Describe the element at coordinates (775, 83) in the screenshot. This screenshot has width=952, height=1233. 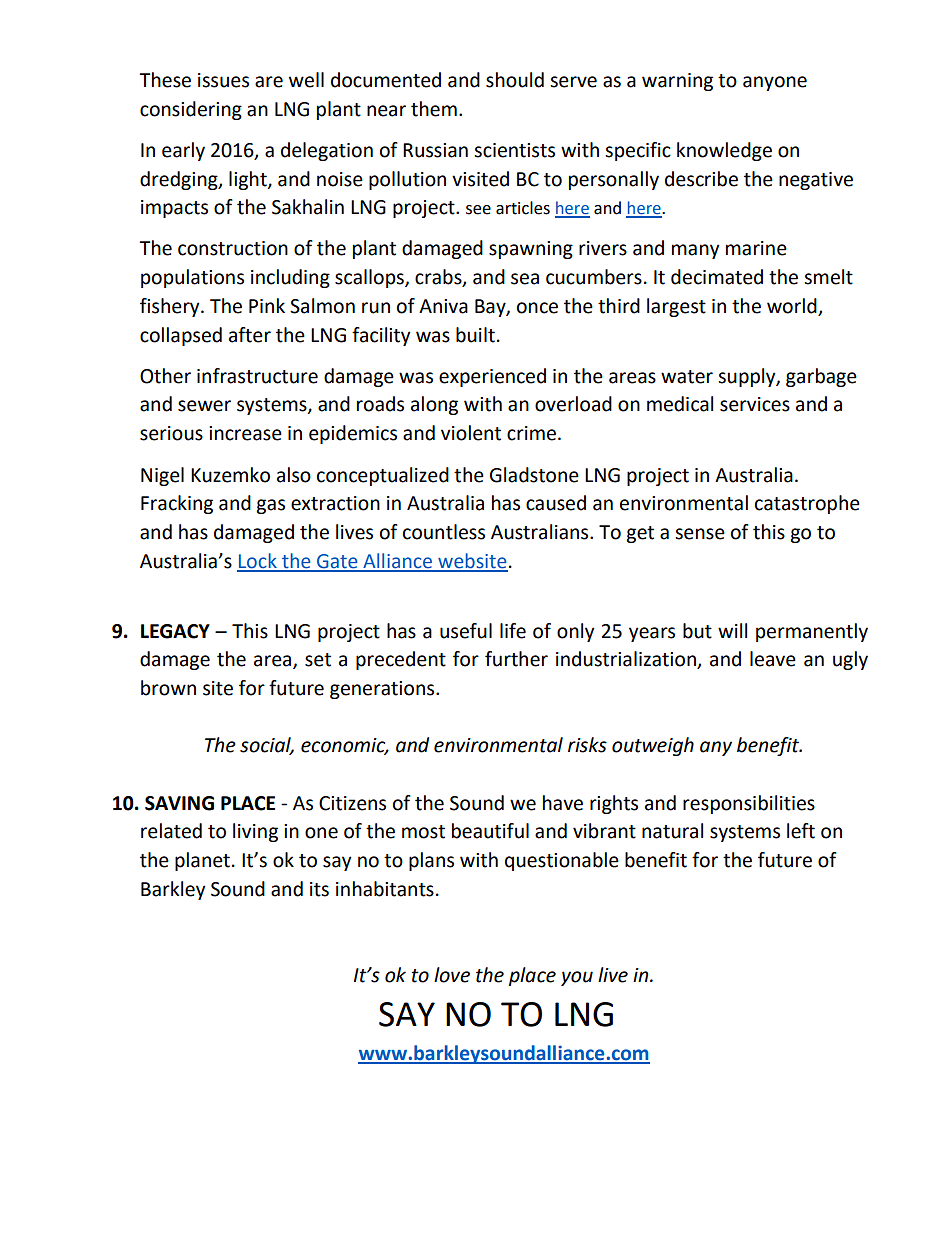
I see `anyone` at that location.
